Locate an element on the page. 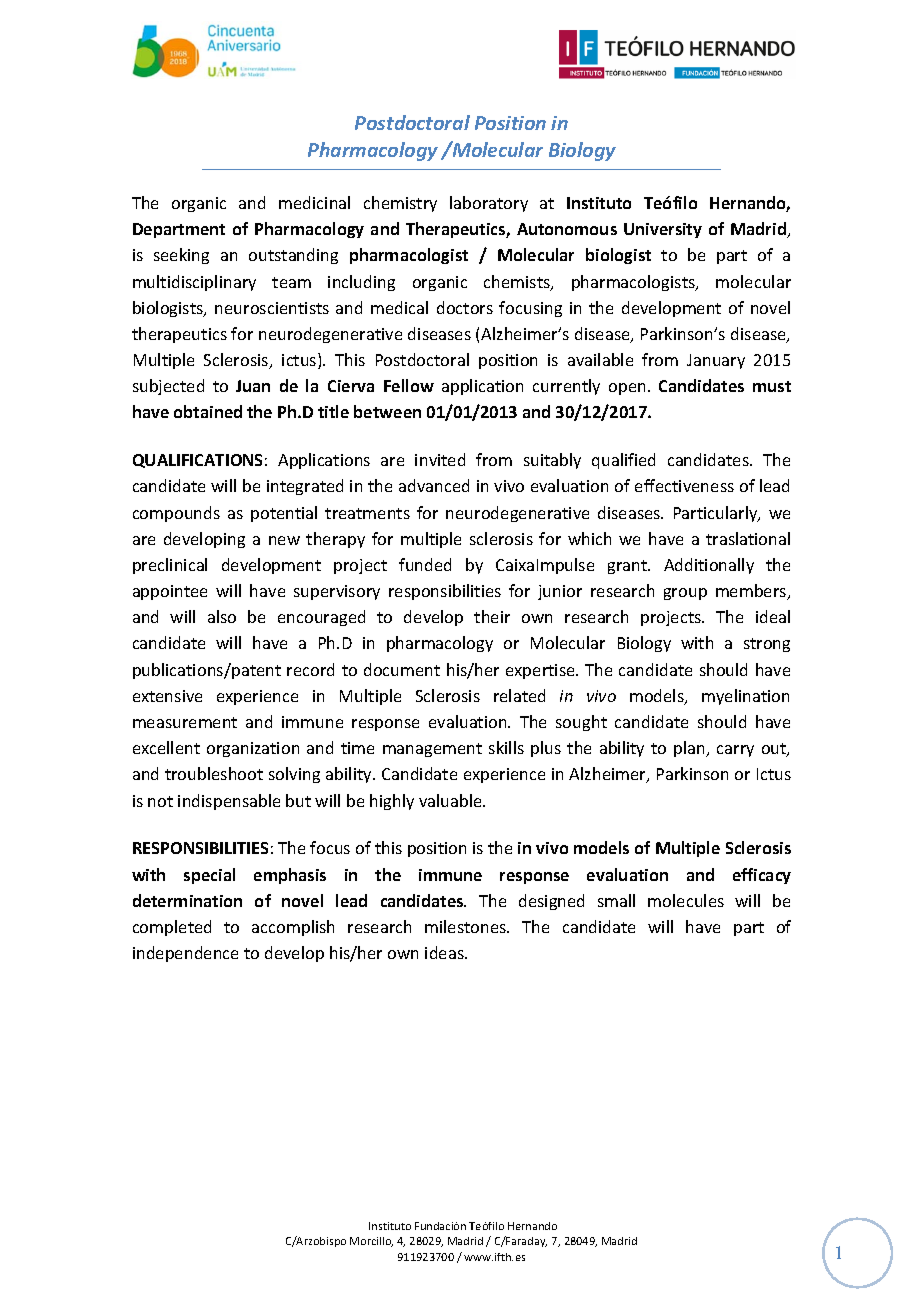 This image has height=1308, width=924. funded is located at coordinates (425, 564).
